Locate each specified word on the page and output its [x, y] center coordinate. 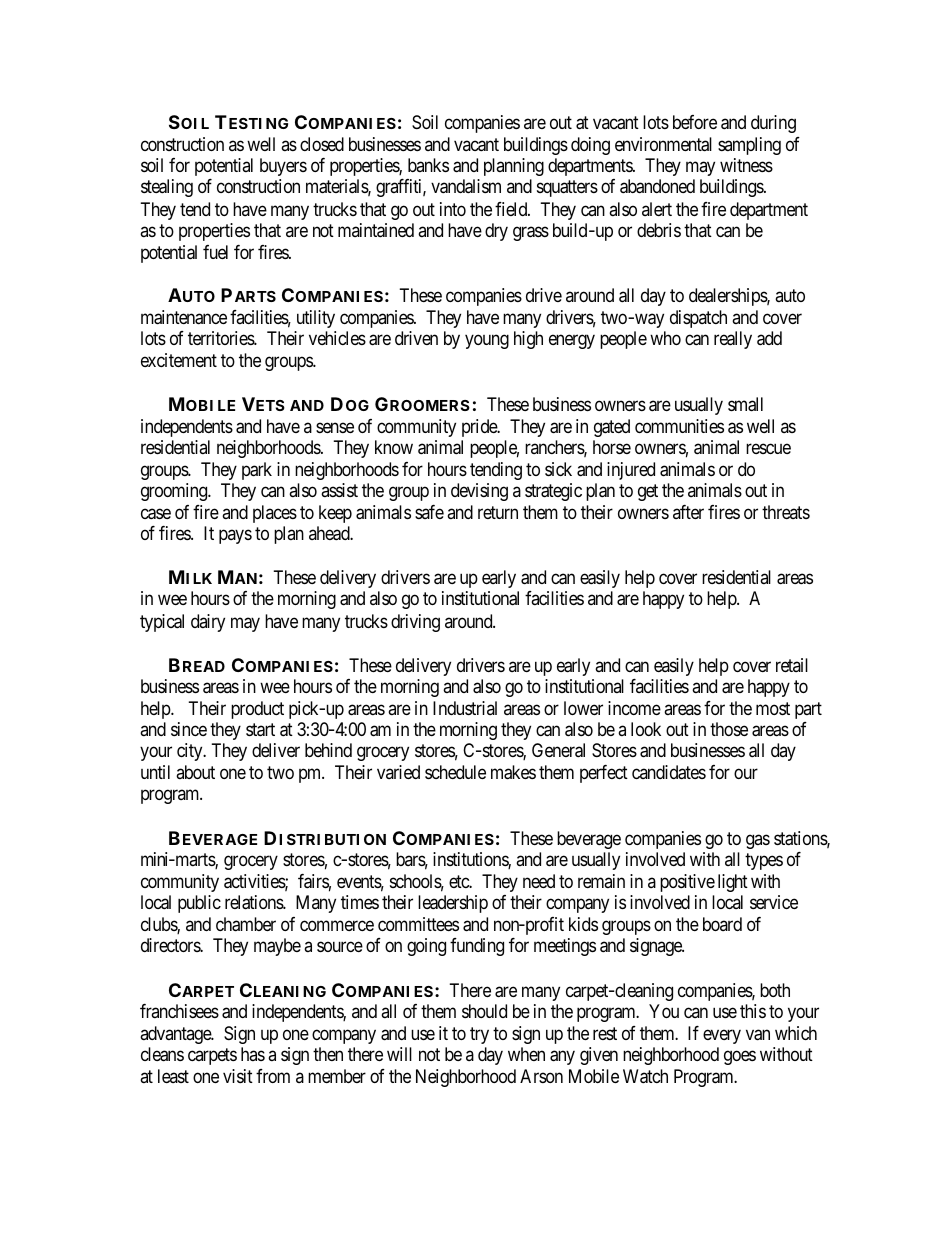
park [257, 471]
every [722, 1036]
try [479, 1035]
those [729, 729]
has [253, 1054]
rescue [768, 448]
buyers [283, 167]
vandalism [466, 186]
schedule [455, 772]
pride [480, 428]
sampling [749, 146]
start [260, 730]
